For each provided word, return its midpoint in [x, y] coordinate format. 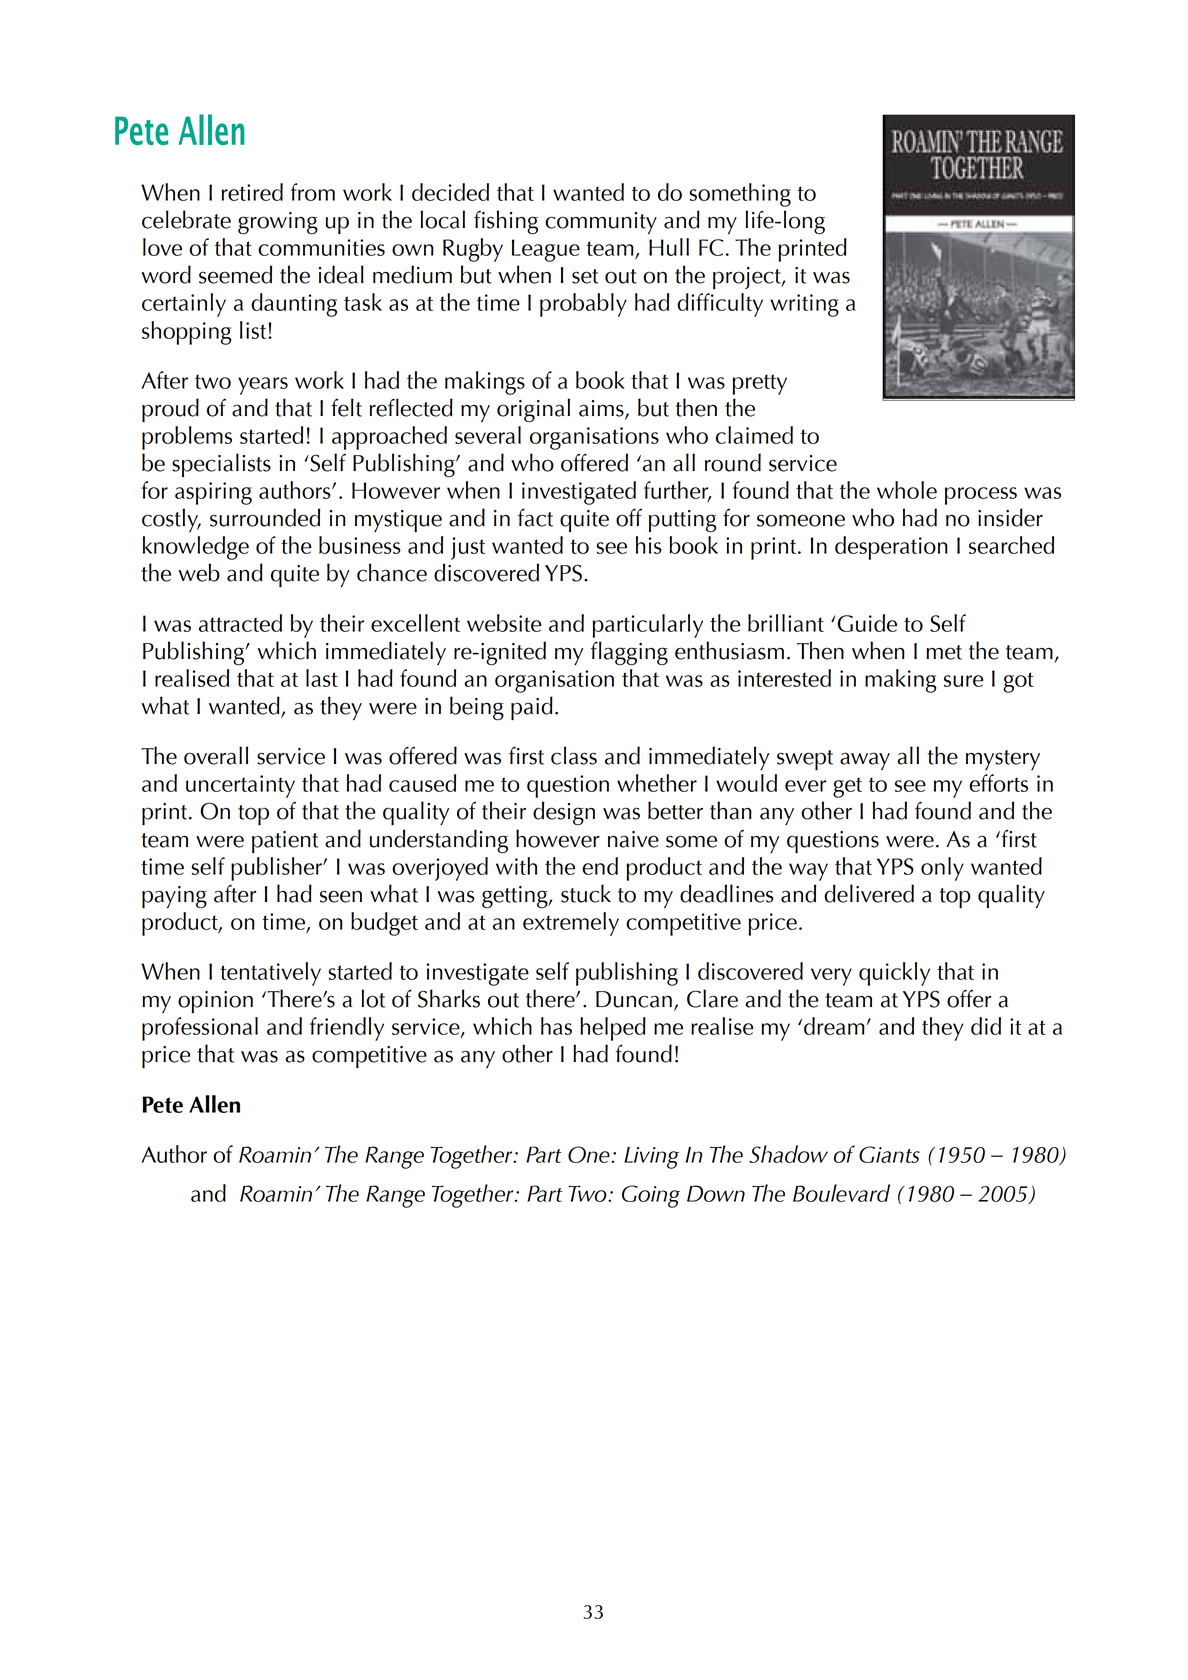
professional [200, 1029]
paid [532, 708]
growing [278, 223]
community [601, 223]
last [322, 678]
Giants [889, 1154]
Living [651, 1158]
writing [804, 305]
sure [963, 681]
